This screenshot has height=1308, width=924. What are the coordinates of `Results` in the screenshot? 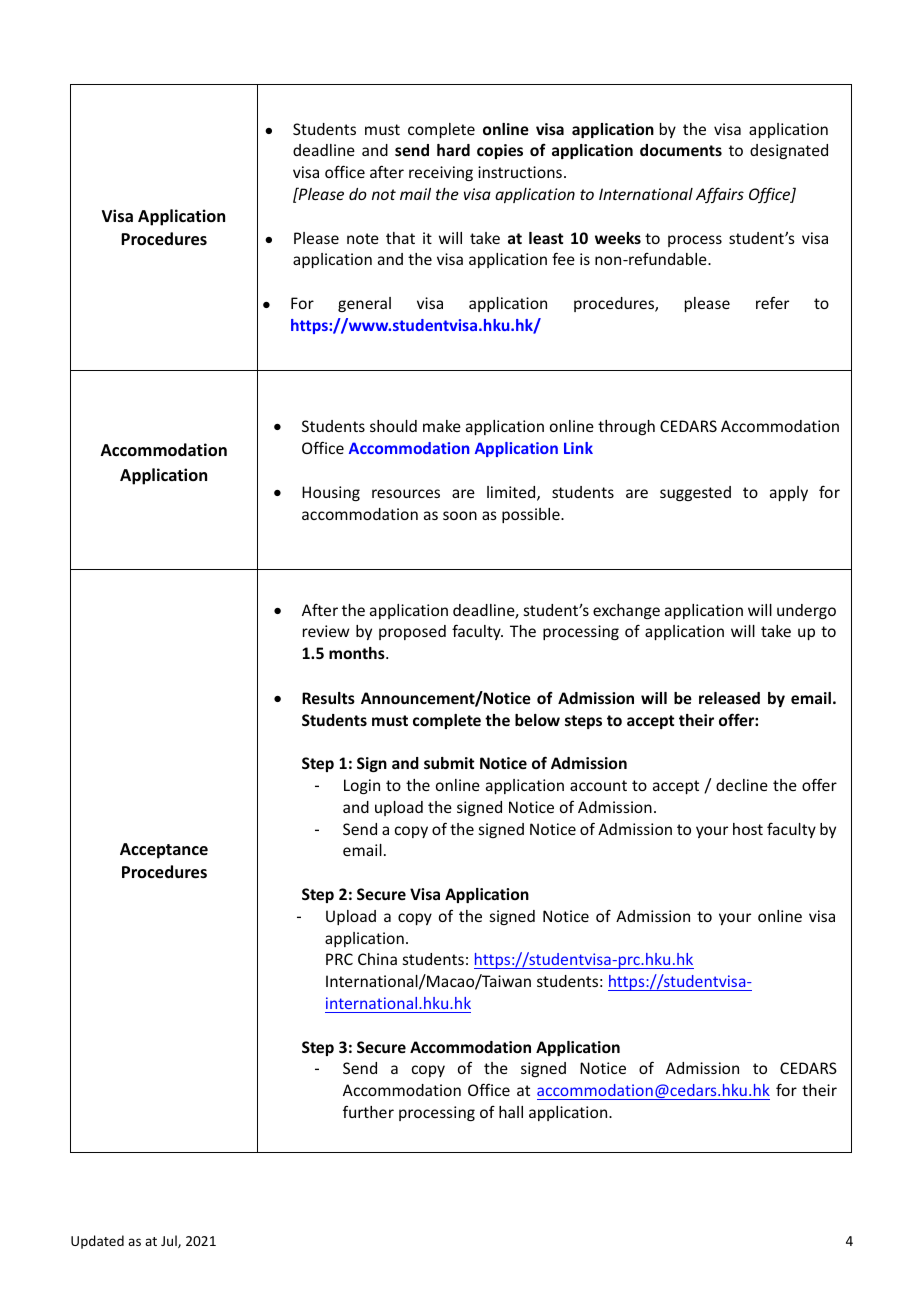 It's located at (328, 698).
